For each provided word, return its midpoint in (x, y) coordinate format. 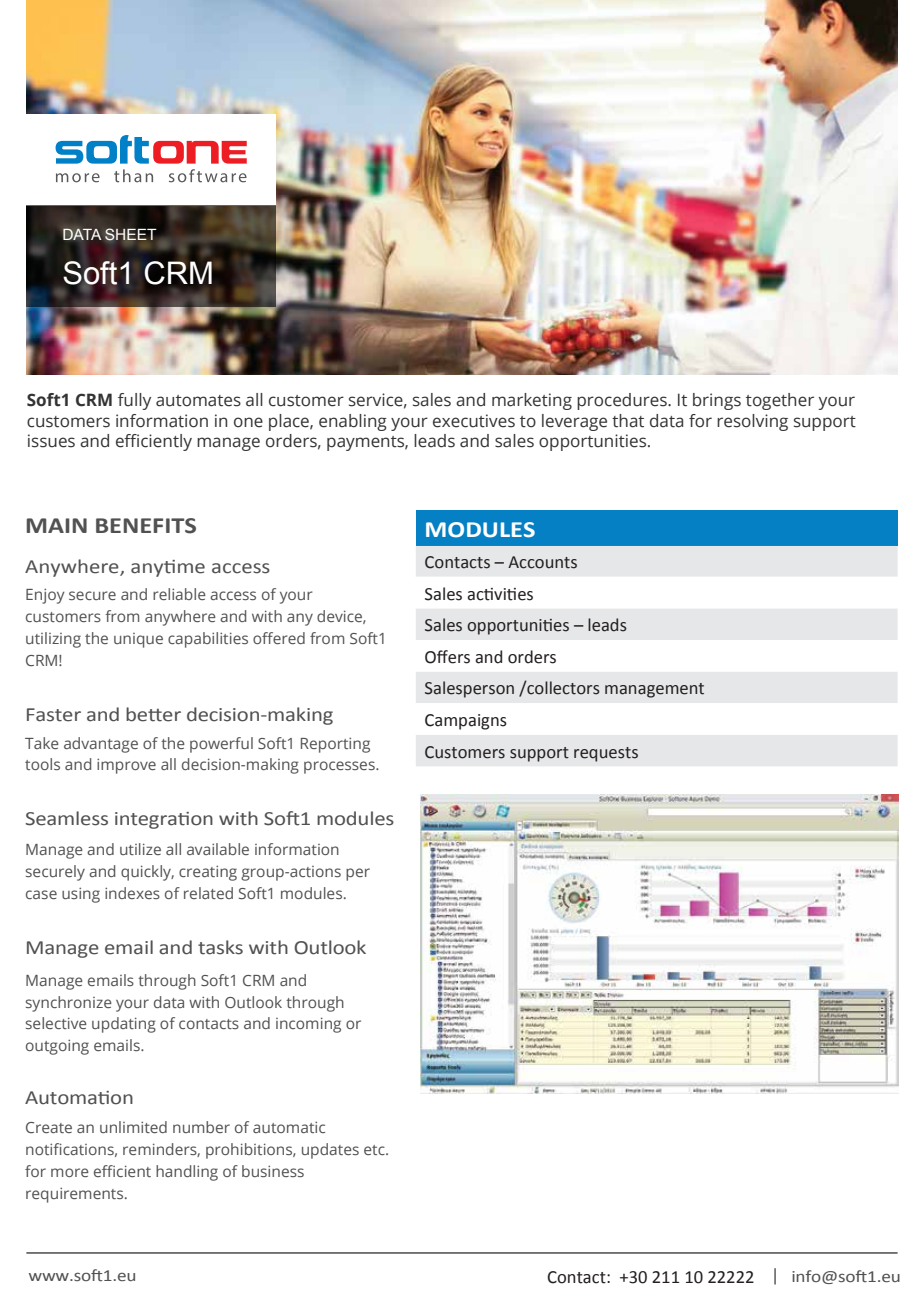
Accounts (542, 562)
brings (717, 401)
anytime (168, 568)
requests (606, 754)
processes (340, 767)
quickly (147, 873)
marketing (532, 401)
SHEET (130, 234)
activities (500, 594)
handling (187, 1173)
